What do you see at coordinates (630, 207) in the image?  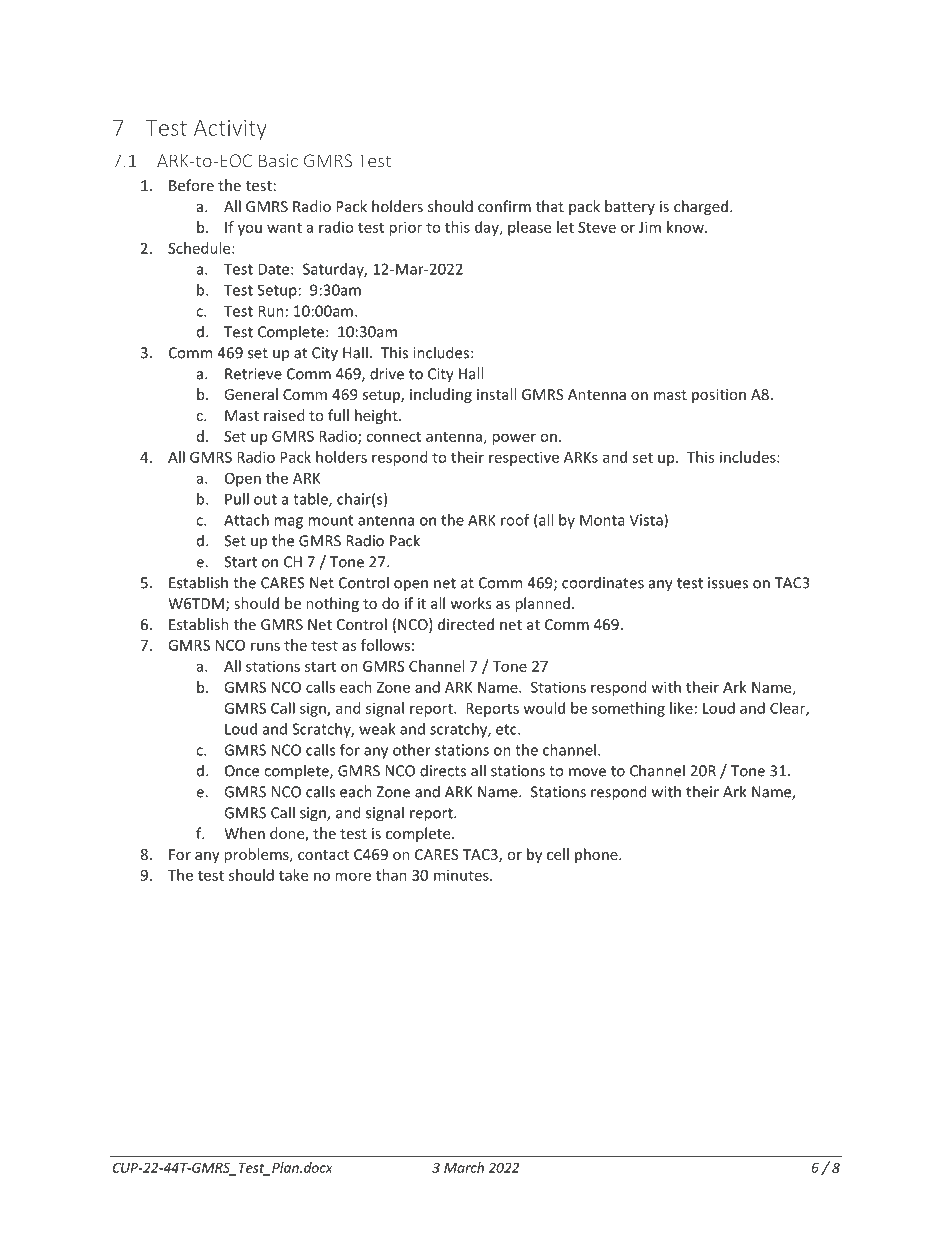 I see `battery` at bounding box center [630, 207].
